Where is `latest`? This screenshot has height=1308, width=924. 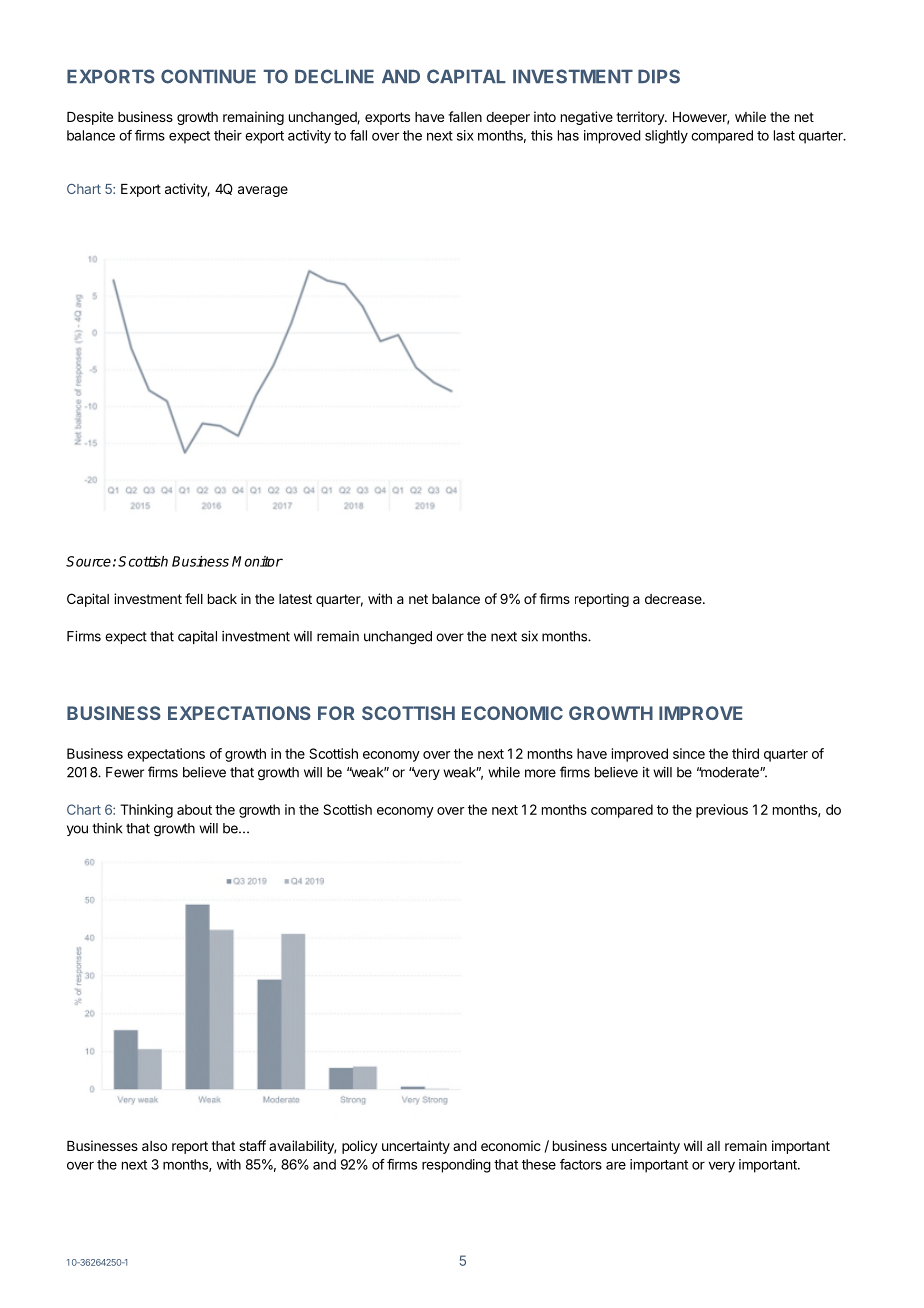
latest is located at coordinates (295, 599).
